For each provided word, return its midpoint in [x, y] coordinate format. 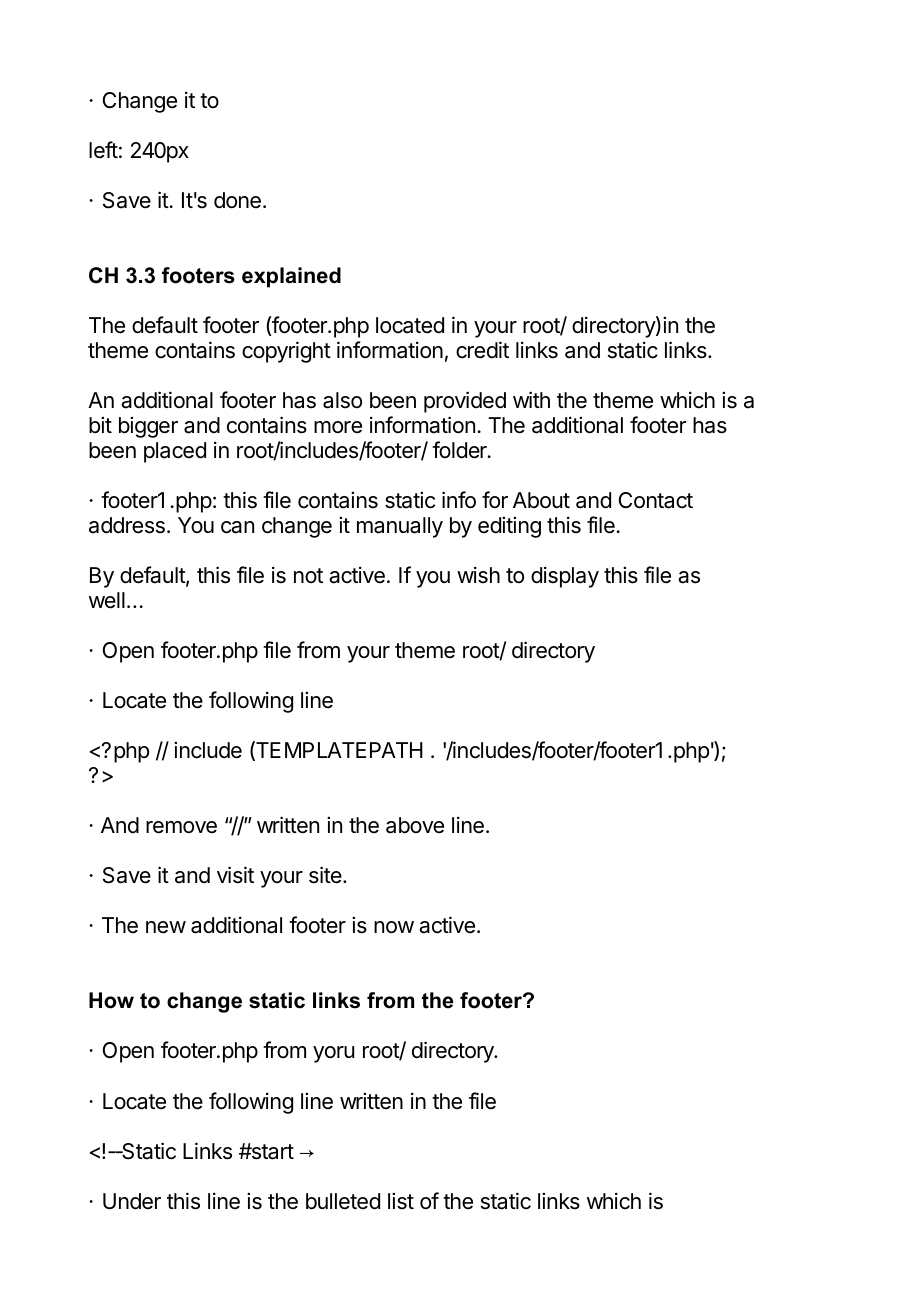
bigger [148, 427]
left [103, 150]
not [308, 575]
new [166, 927]
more [338, 427]
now [394, 927]
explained [291, 277]
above [415, 825]
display [565, 577]
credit [482, 350]
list [401, 1201]
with [531, 399]
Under [132, 1201]
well [107, 600]
